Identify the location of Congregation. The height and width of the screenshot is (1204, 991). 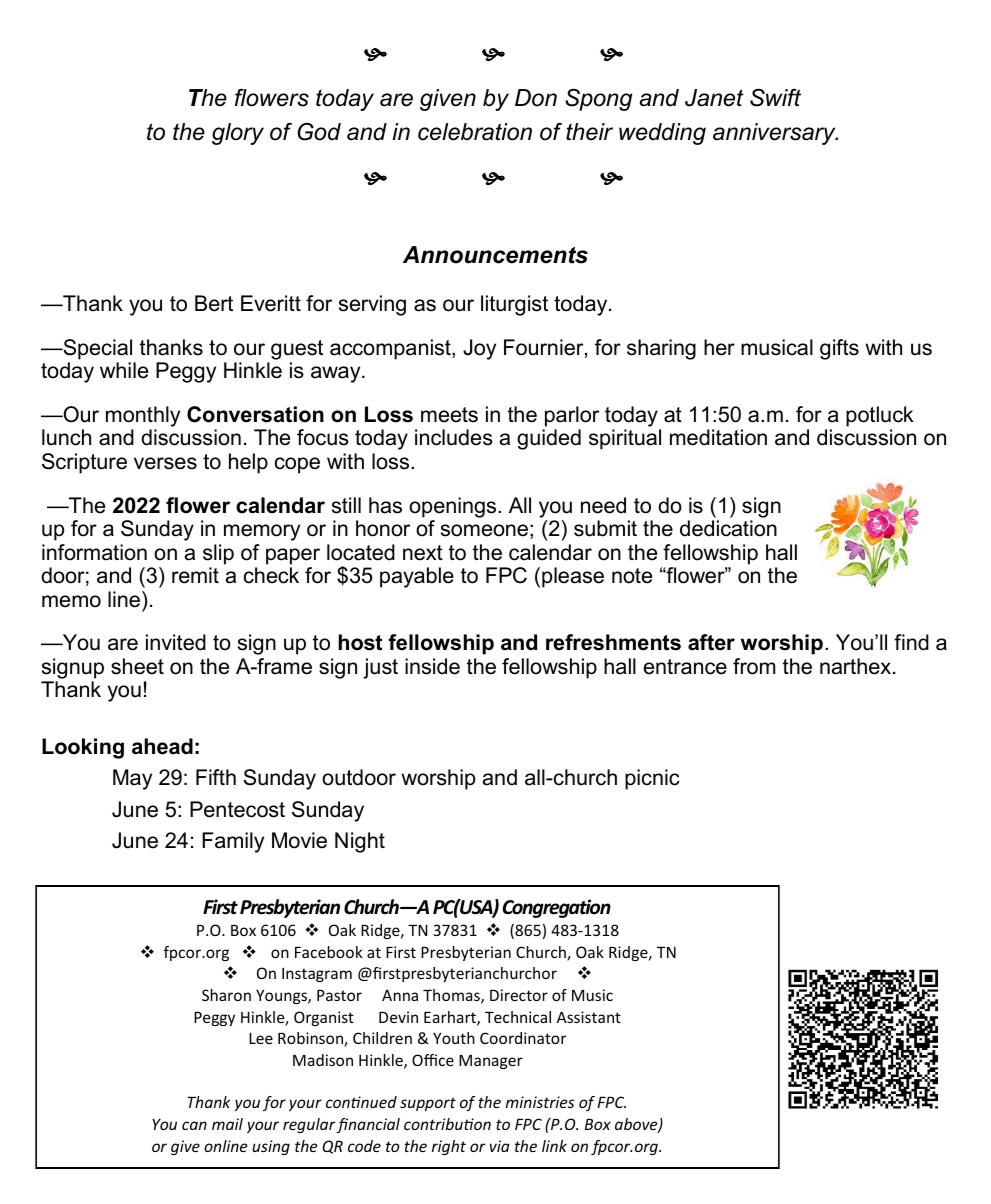
(556, 908).
